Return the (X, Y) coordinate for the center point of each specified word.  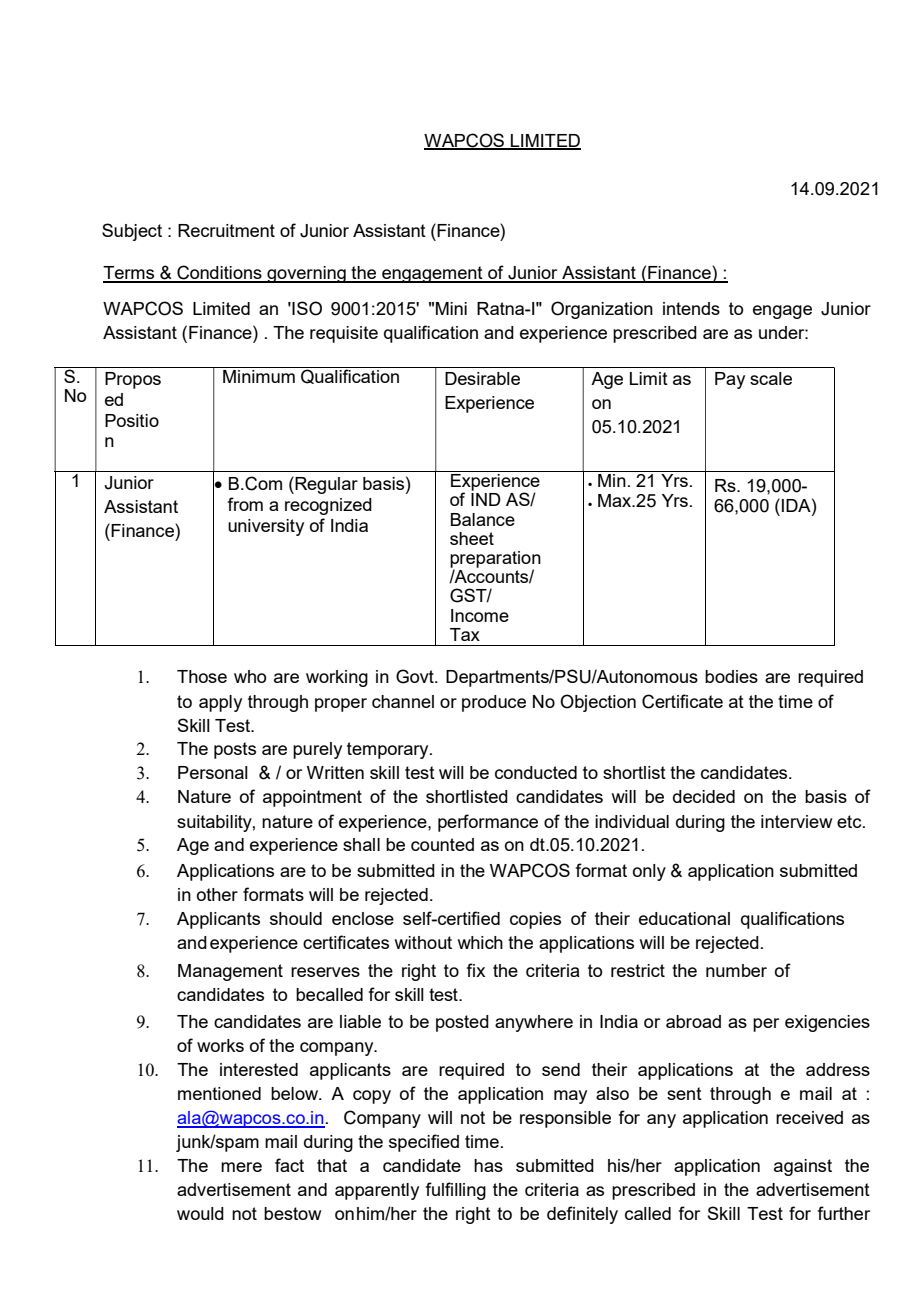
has (488, 1165)
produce (494, 703)
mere (241, 1167)
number (736, 970)
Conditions (219, 273)
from (245, 504)
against (803, 1167)
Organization (602, 310)
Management (230, 972)
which (480, 942)
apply (220, 703)
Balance (483, 519)
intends (691, 308)
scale (771, 378)
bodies (731, 676)
